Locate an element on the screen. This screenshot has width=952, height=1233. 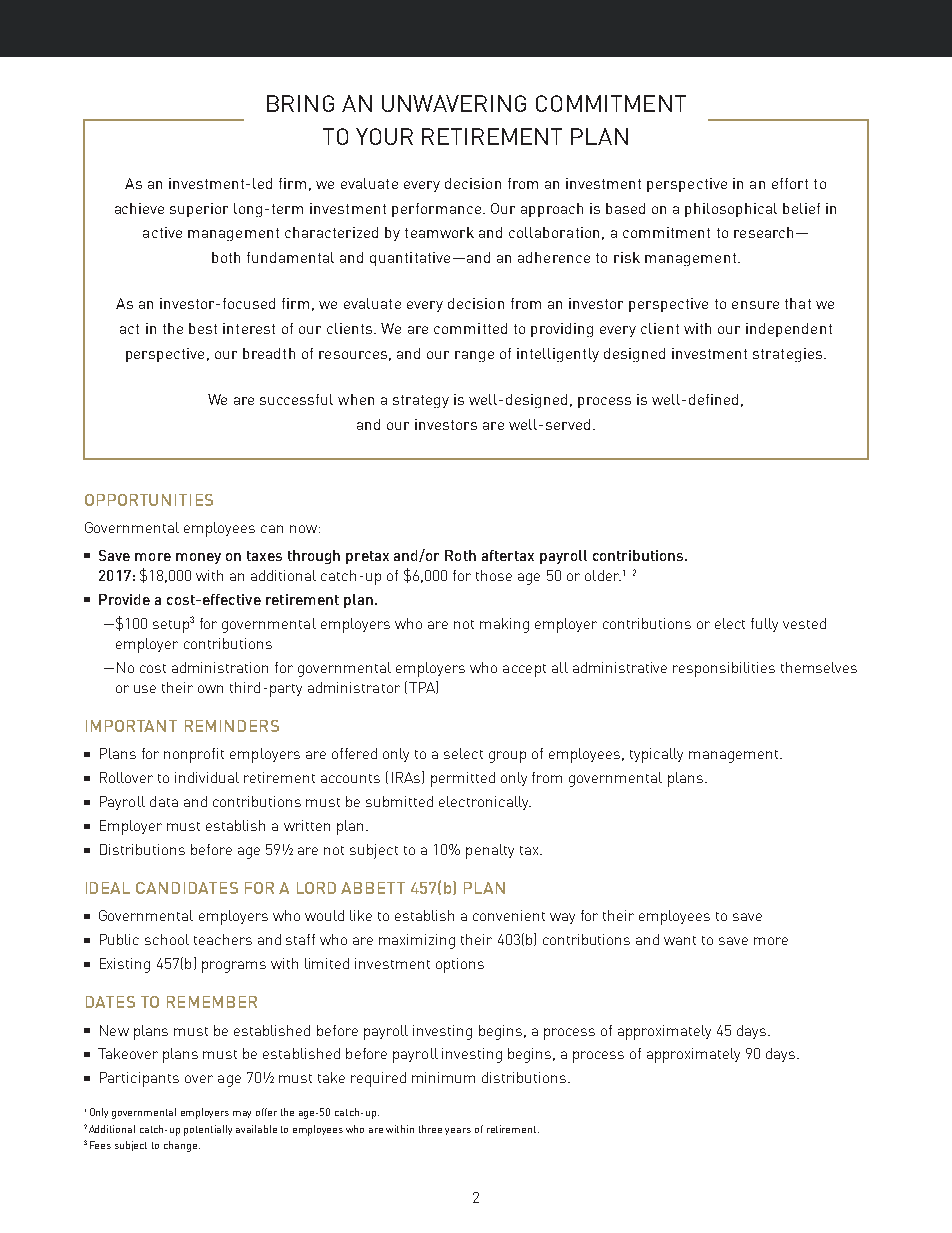
effort is located at coordinates (790, 183).
